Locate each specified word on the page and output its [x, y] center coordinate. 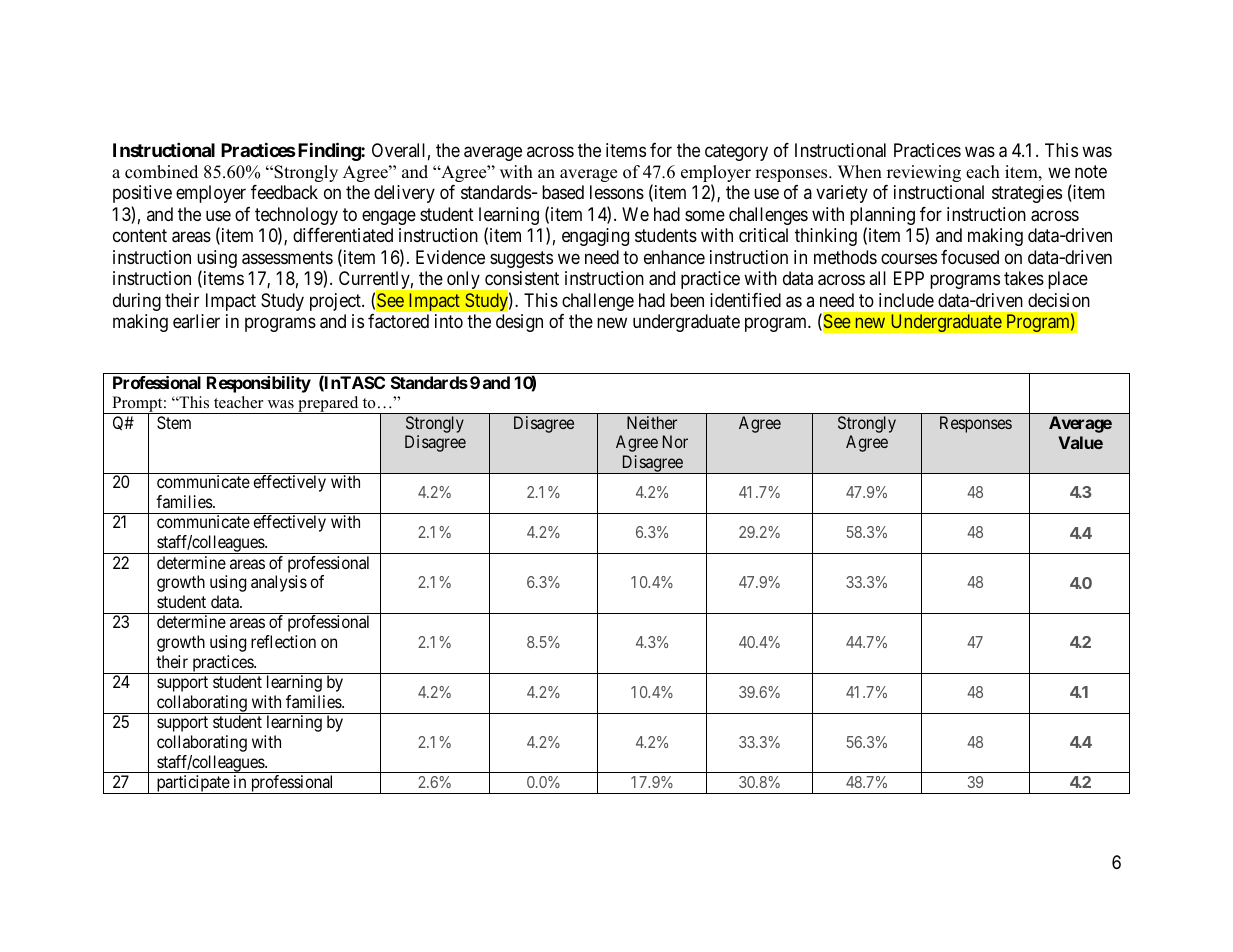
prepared [328, 405]
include [906, 300]
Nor [675, 441]
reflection [283, 641]
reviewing [924, 173]
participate [192, 784]
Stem [174, 422]
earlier [196, 321]
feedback [284, 192]
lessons [617, 192]
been [687, 300]
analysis [279, 583]
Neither [652, 422]
